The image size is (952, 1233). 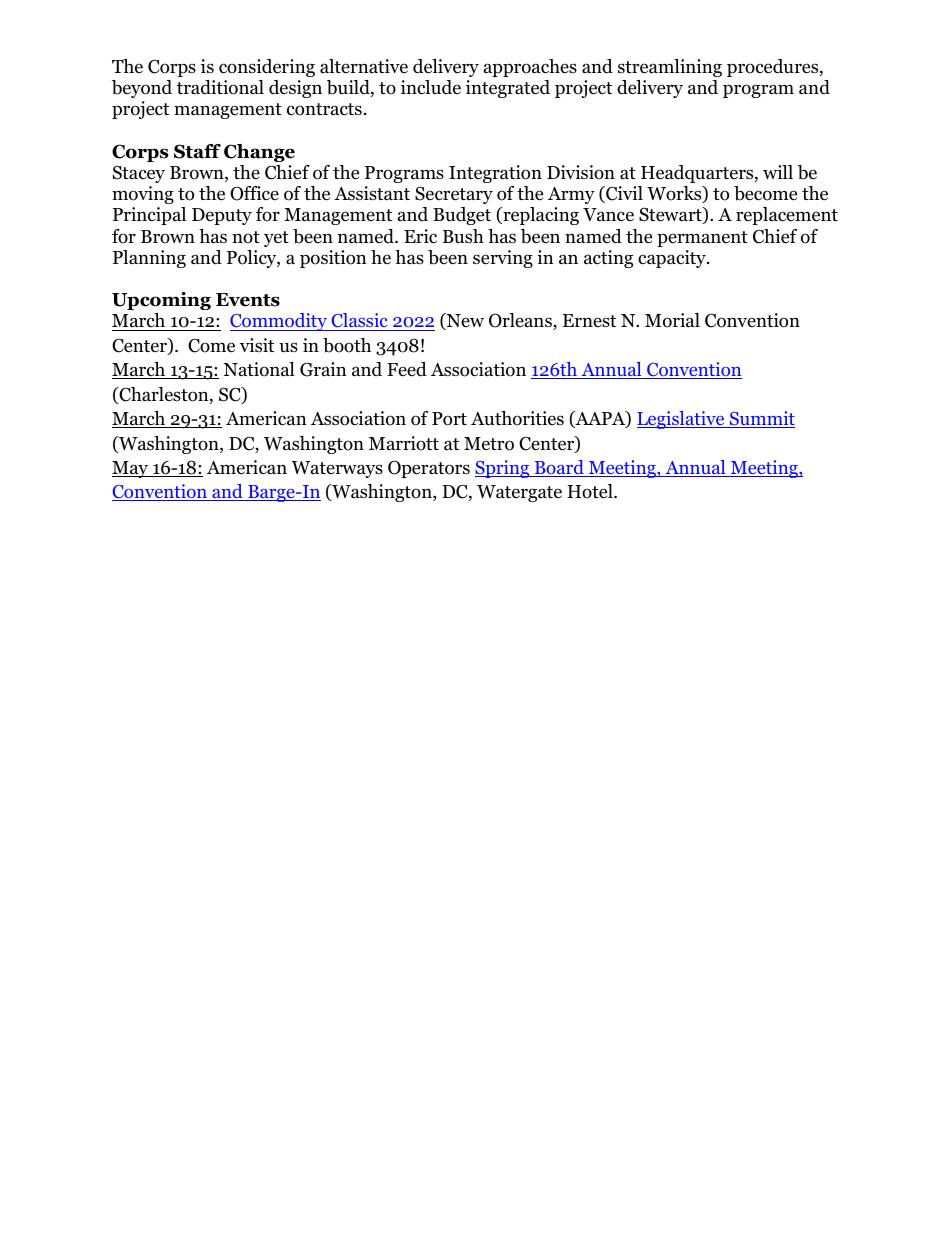 I want to click on Stewart, so click(x=671, y=215).
